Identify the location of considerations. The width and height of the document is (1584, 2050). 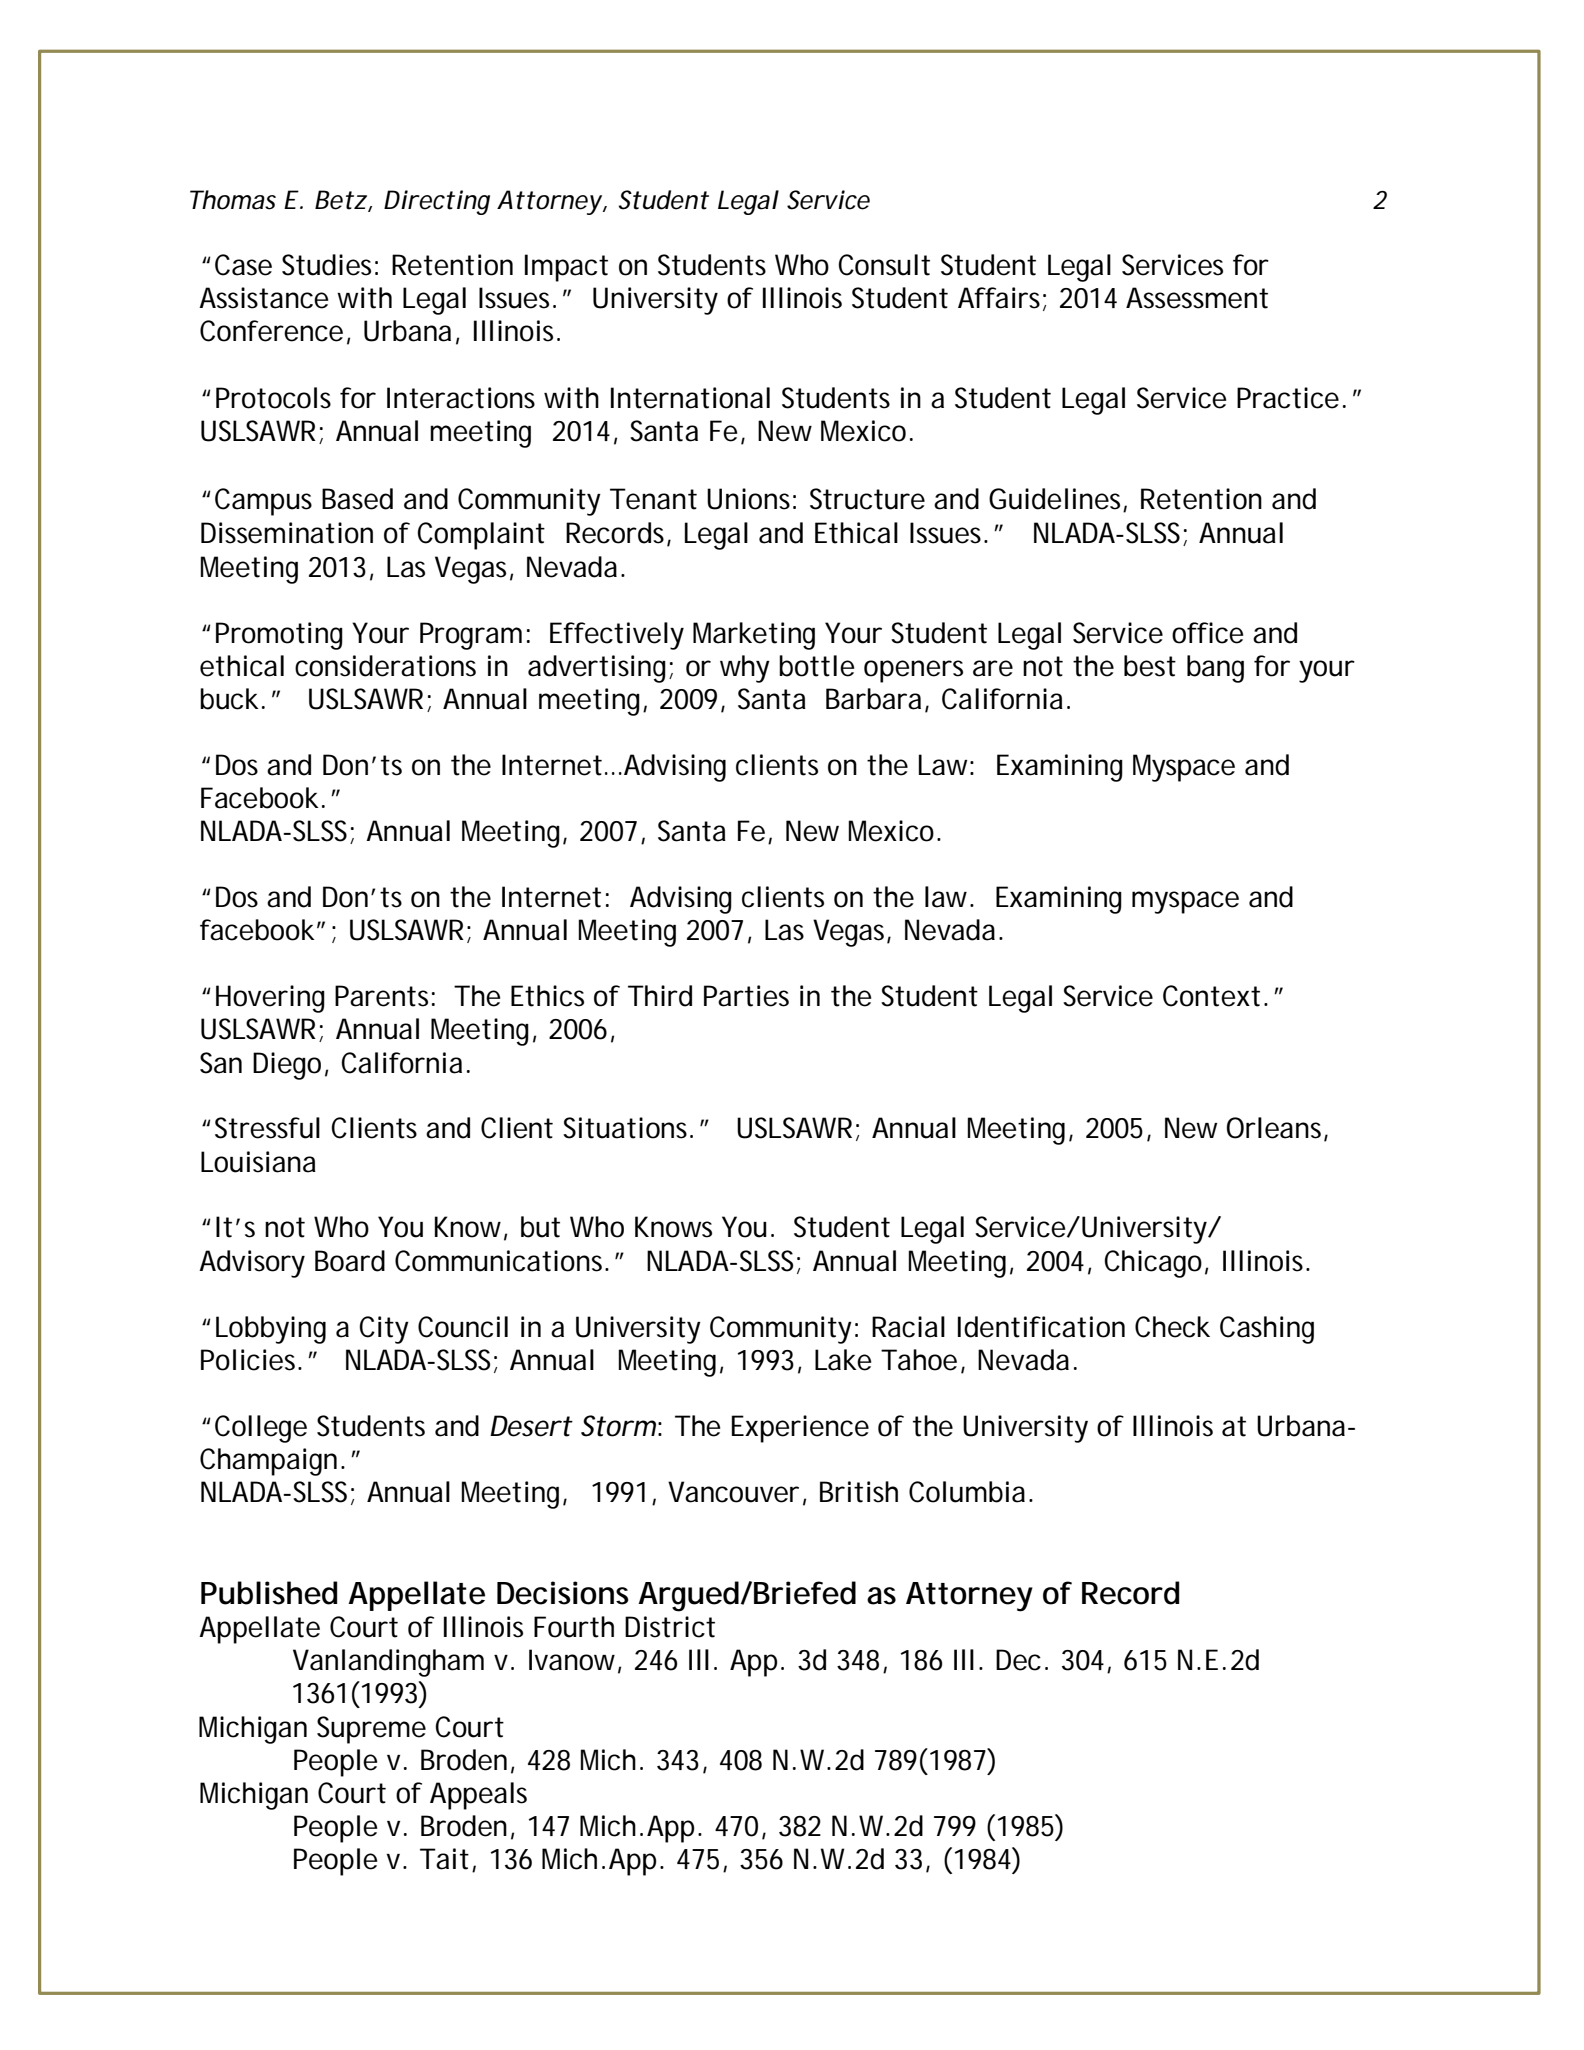
(385, 666).
